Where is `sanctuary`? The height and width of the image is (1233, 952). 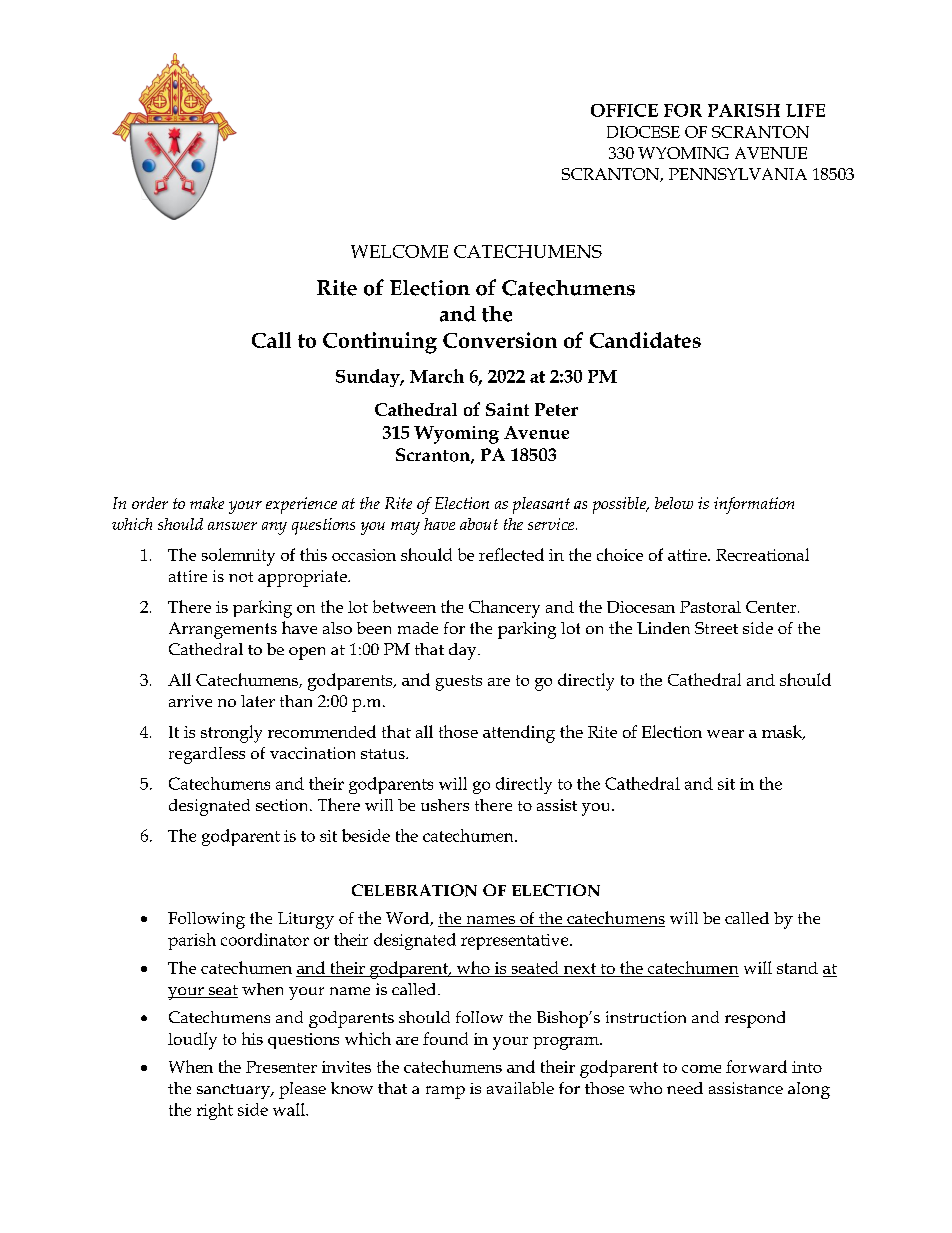 sanctuary is located at coordinates (234, 1091).
